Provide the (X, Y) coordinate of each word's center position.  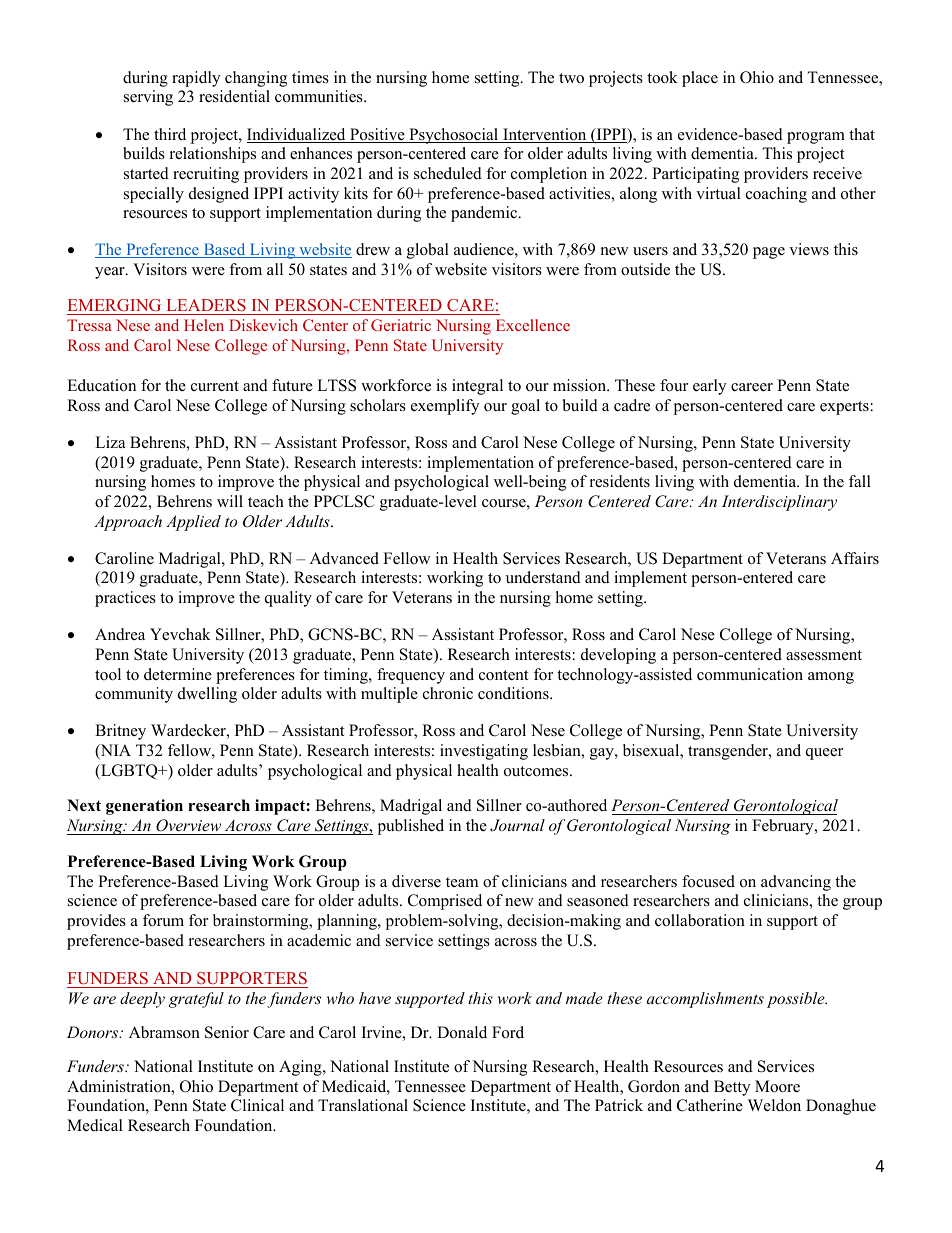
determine (178, 674)
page (769, 253)
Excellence (533, 325)
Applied (193, 523)
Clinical (257, 1105)
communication (750, 674)
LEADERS (206, 307)
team (462, 882)
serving (148, 98)
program (816, 138)
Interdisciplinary (779, 503)
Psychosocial (454, 136)
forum (163, 920)
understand (543, 577)
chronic (448, 693)
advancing (796, 883)
